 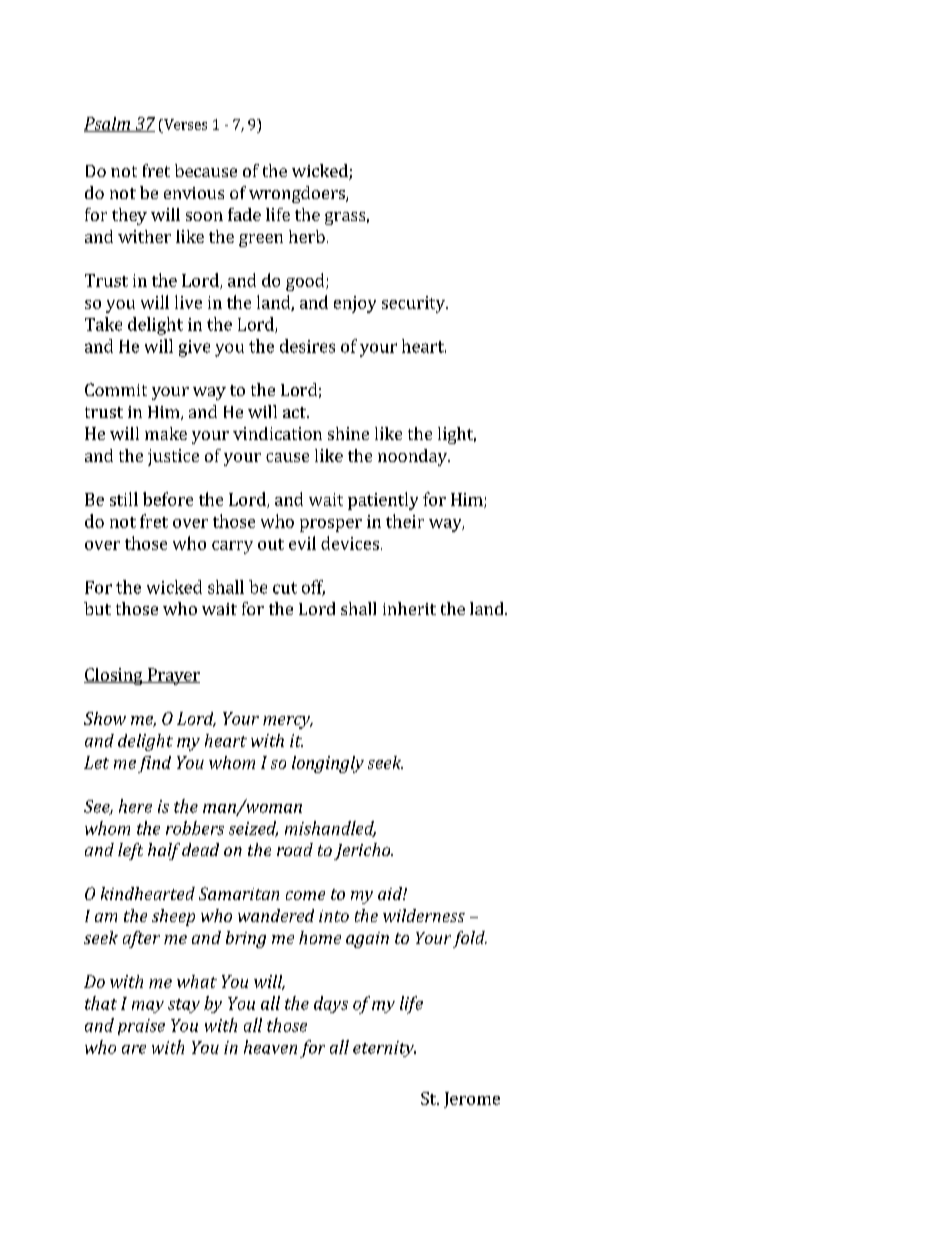 I want to click on wilderness, so click(x=424, y=915).
